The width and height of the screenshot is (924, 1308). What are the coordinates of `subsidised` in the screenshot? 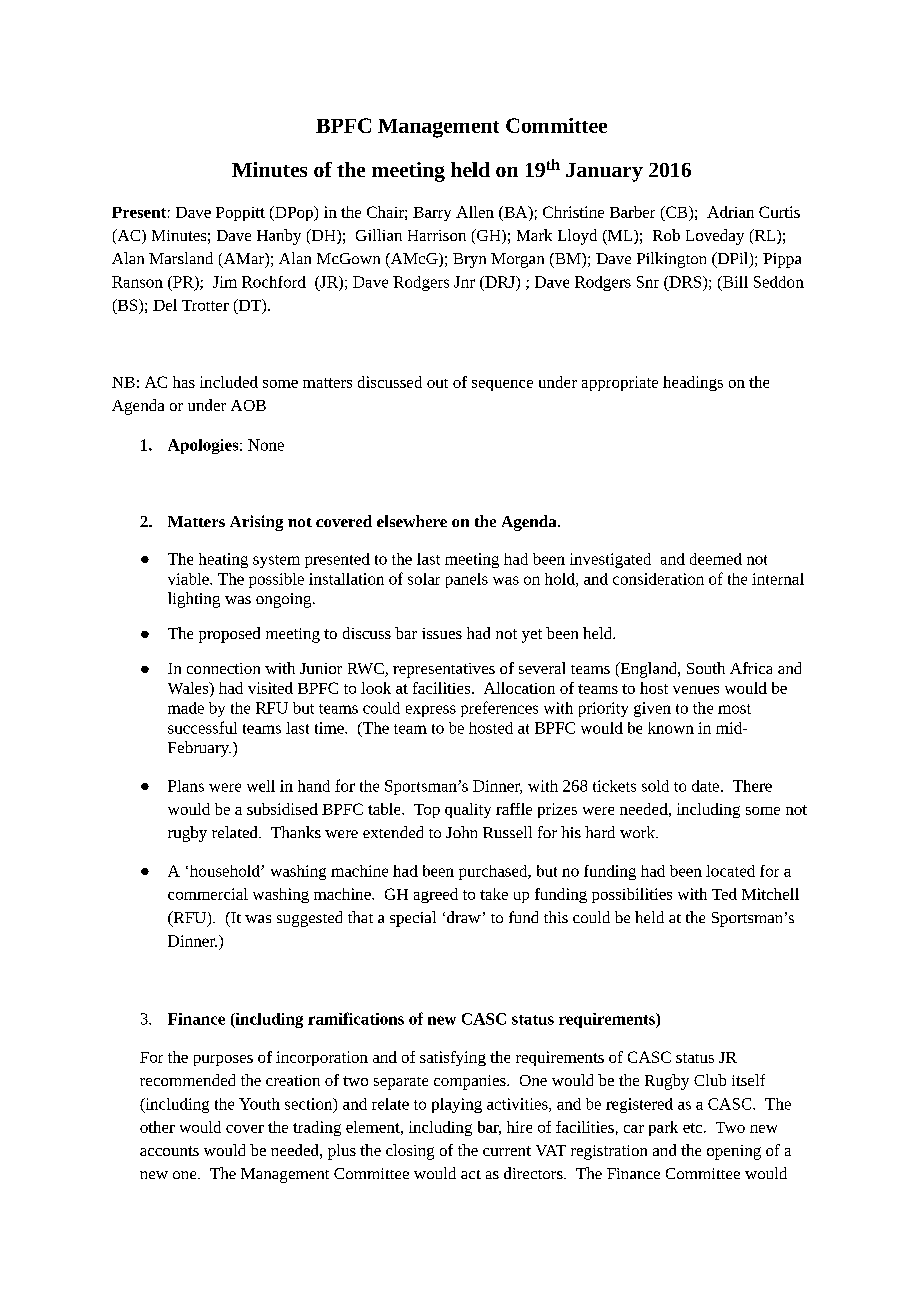 It's located at (282, 809).
